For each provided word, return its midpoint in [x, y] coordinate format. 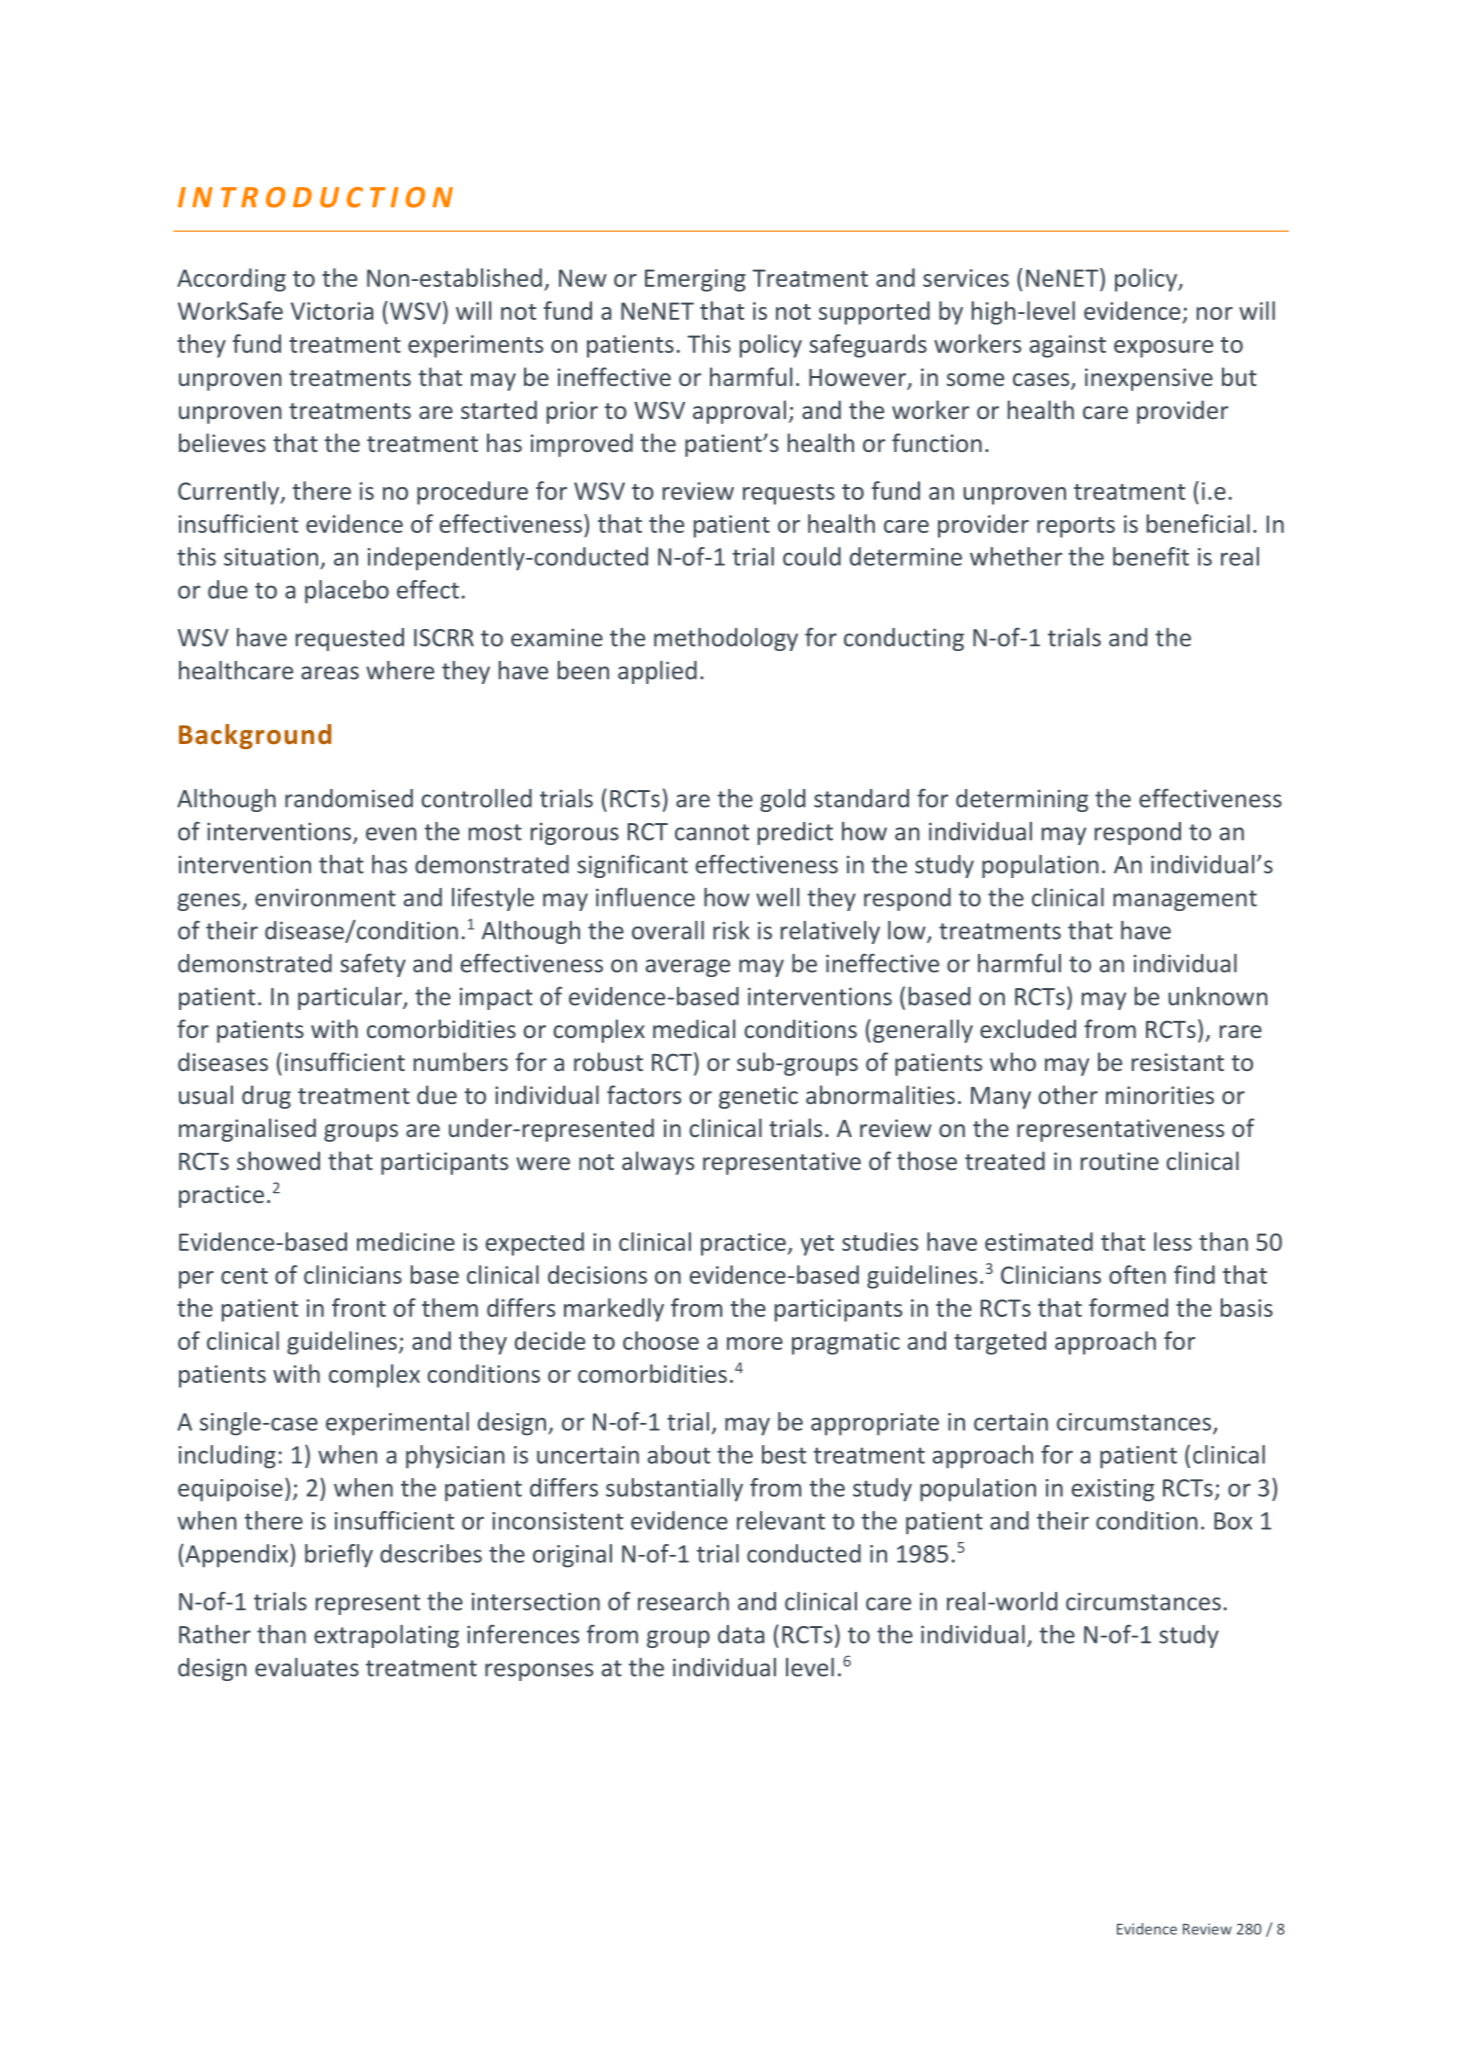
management [1185, 900]
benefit [1151, 556]
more [755, 1343]
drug [266, 1097]
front [359, 1307]
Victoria [332, 311]
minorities [1160, 1095]
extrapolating [386, 1636]
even [391, 834]
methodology [726, 639]
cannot [712, 832]
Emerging [695, 280]
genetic [758, 1097]
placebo [347, 592]
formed [1128, 1307]
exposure [1163, 349]
